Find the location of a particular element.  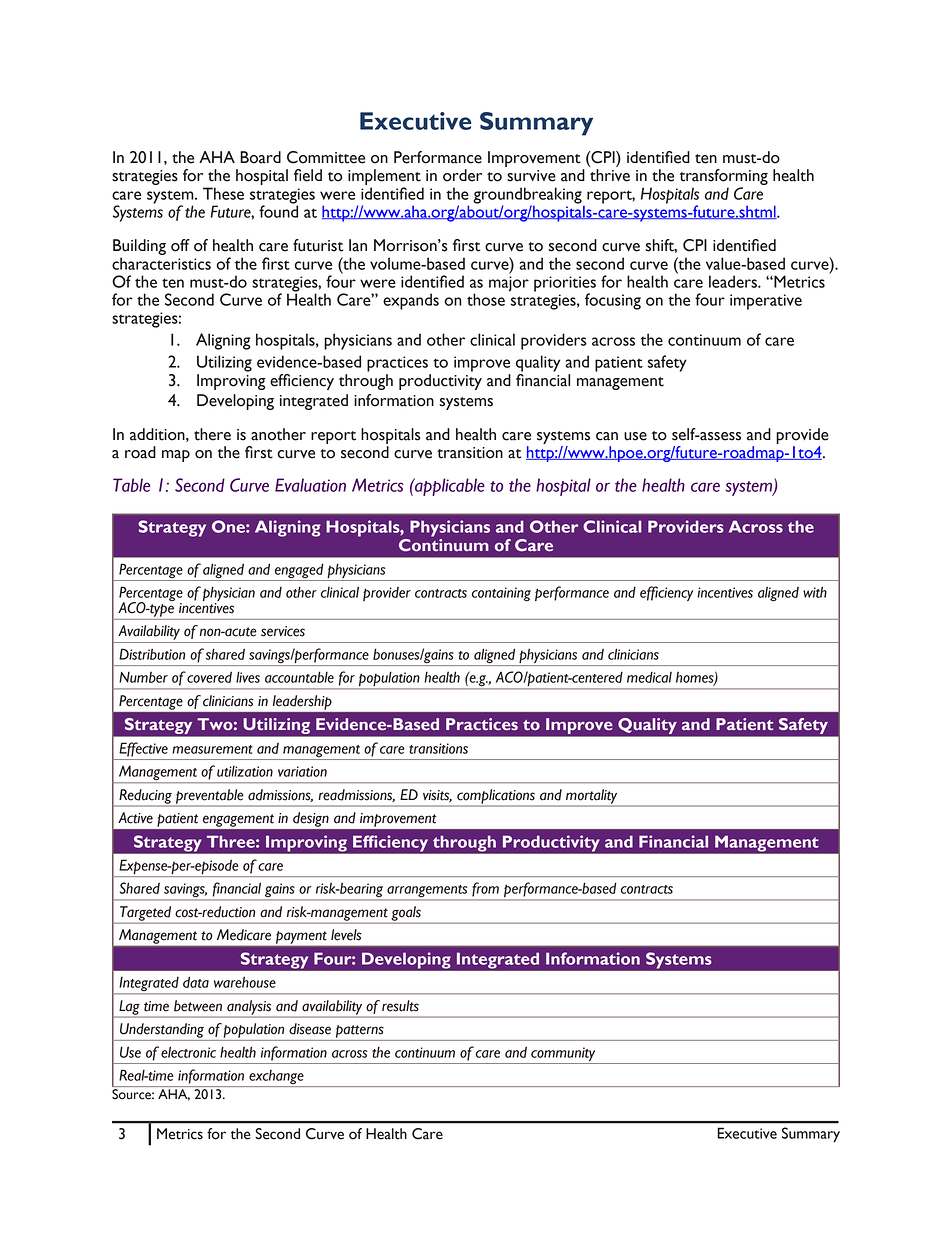

containing is located at coordinates (501, 594).
